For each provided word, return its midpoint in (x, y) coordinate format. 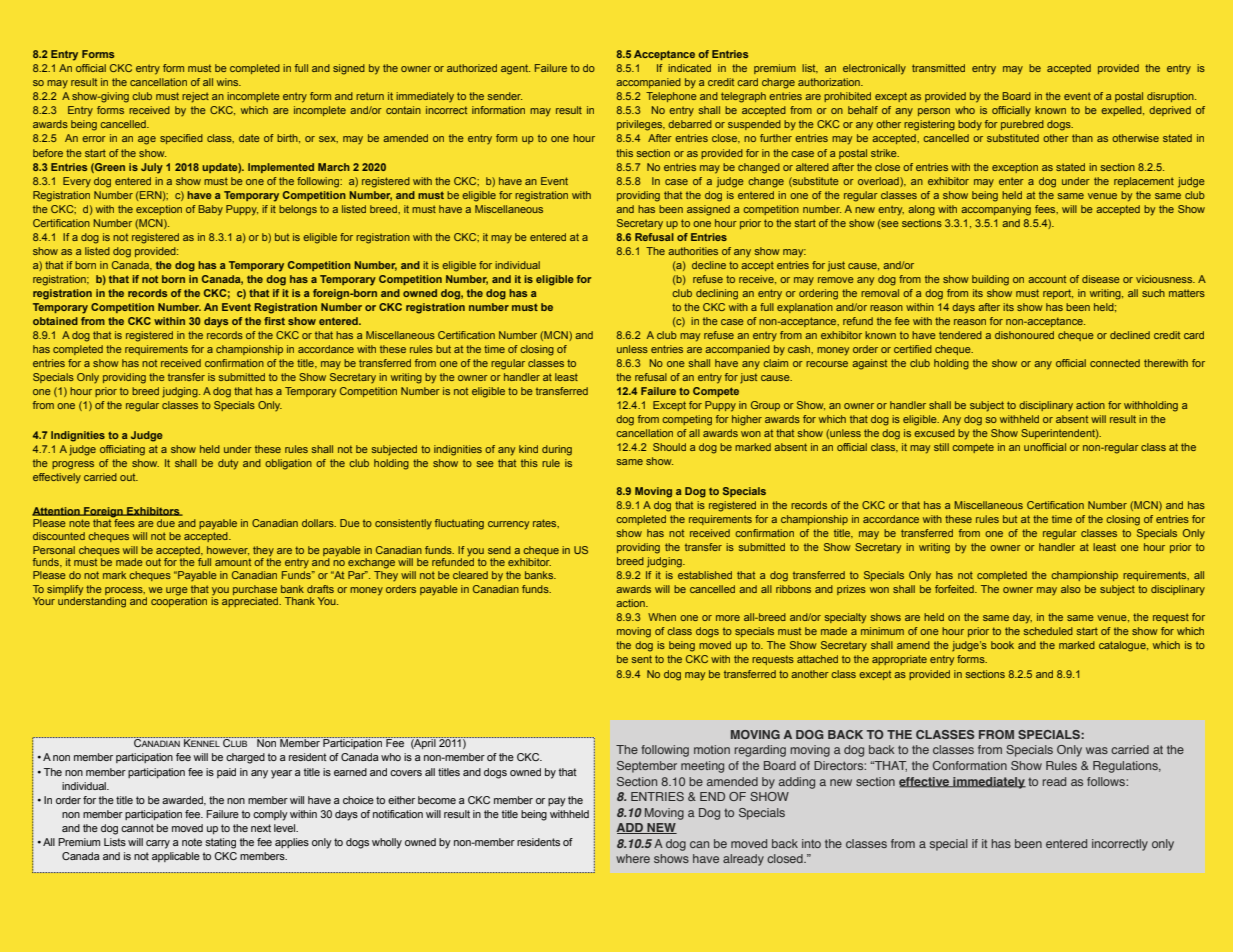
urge (177, 591)
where (633, 858)
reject (195, 97)
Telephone (671, 97)
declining (717, 294)
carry (158, 844)
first (274, 321)
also (1071, 589)
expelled (1122, 111)
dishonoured (1024, 335)
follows (1107, 781)
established (705, 575)
